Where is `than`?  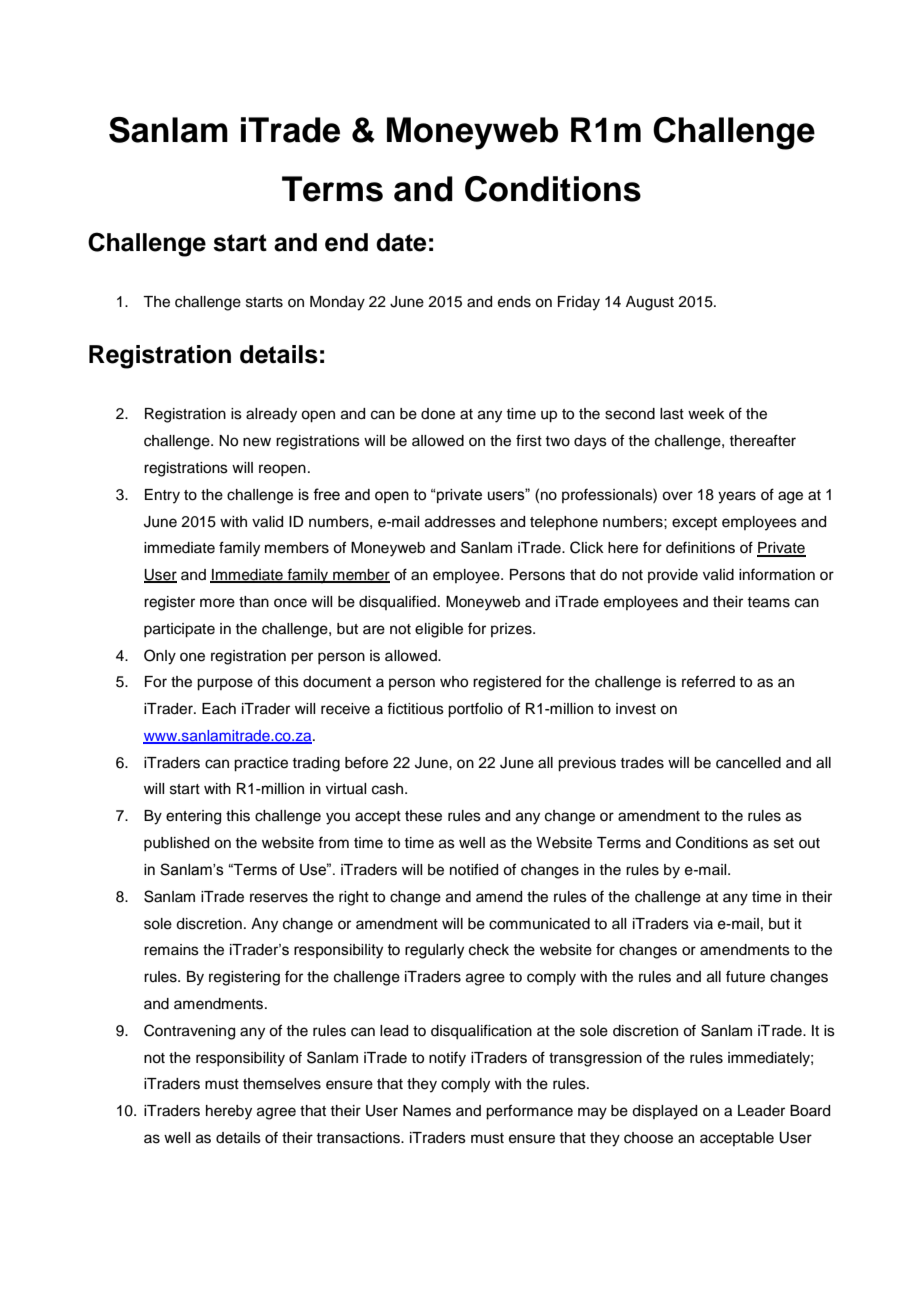
than is located at coordinates (254, 602).
